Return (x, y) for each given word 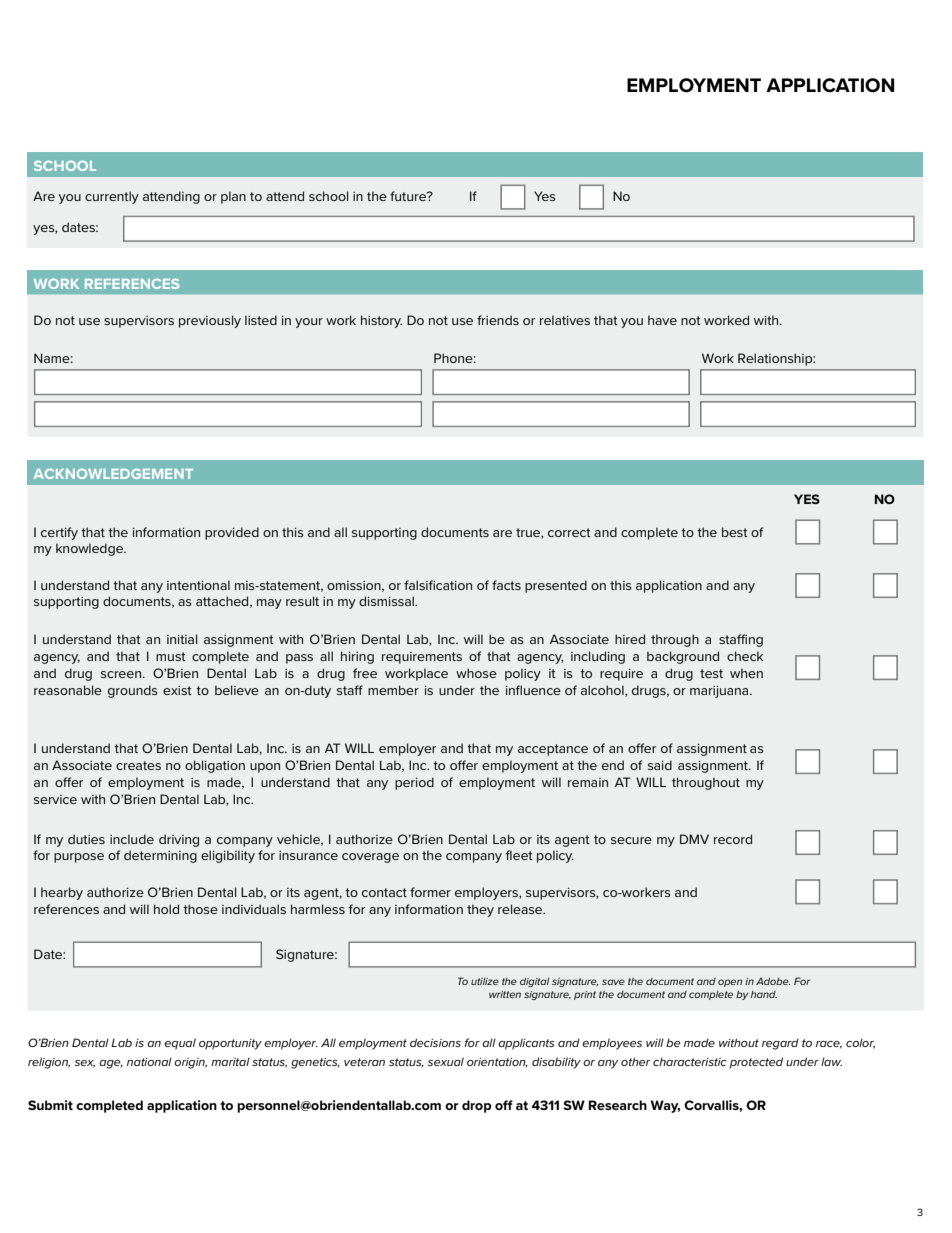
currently (112, 197)
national (149, 1061)
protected (756, 1063)
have (662, 320)
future (409, 196)
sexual (446, 1061)
